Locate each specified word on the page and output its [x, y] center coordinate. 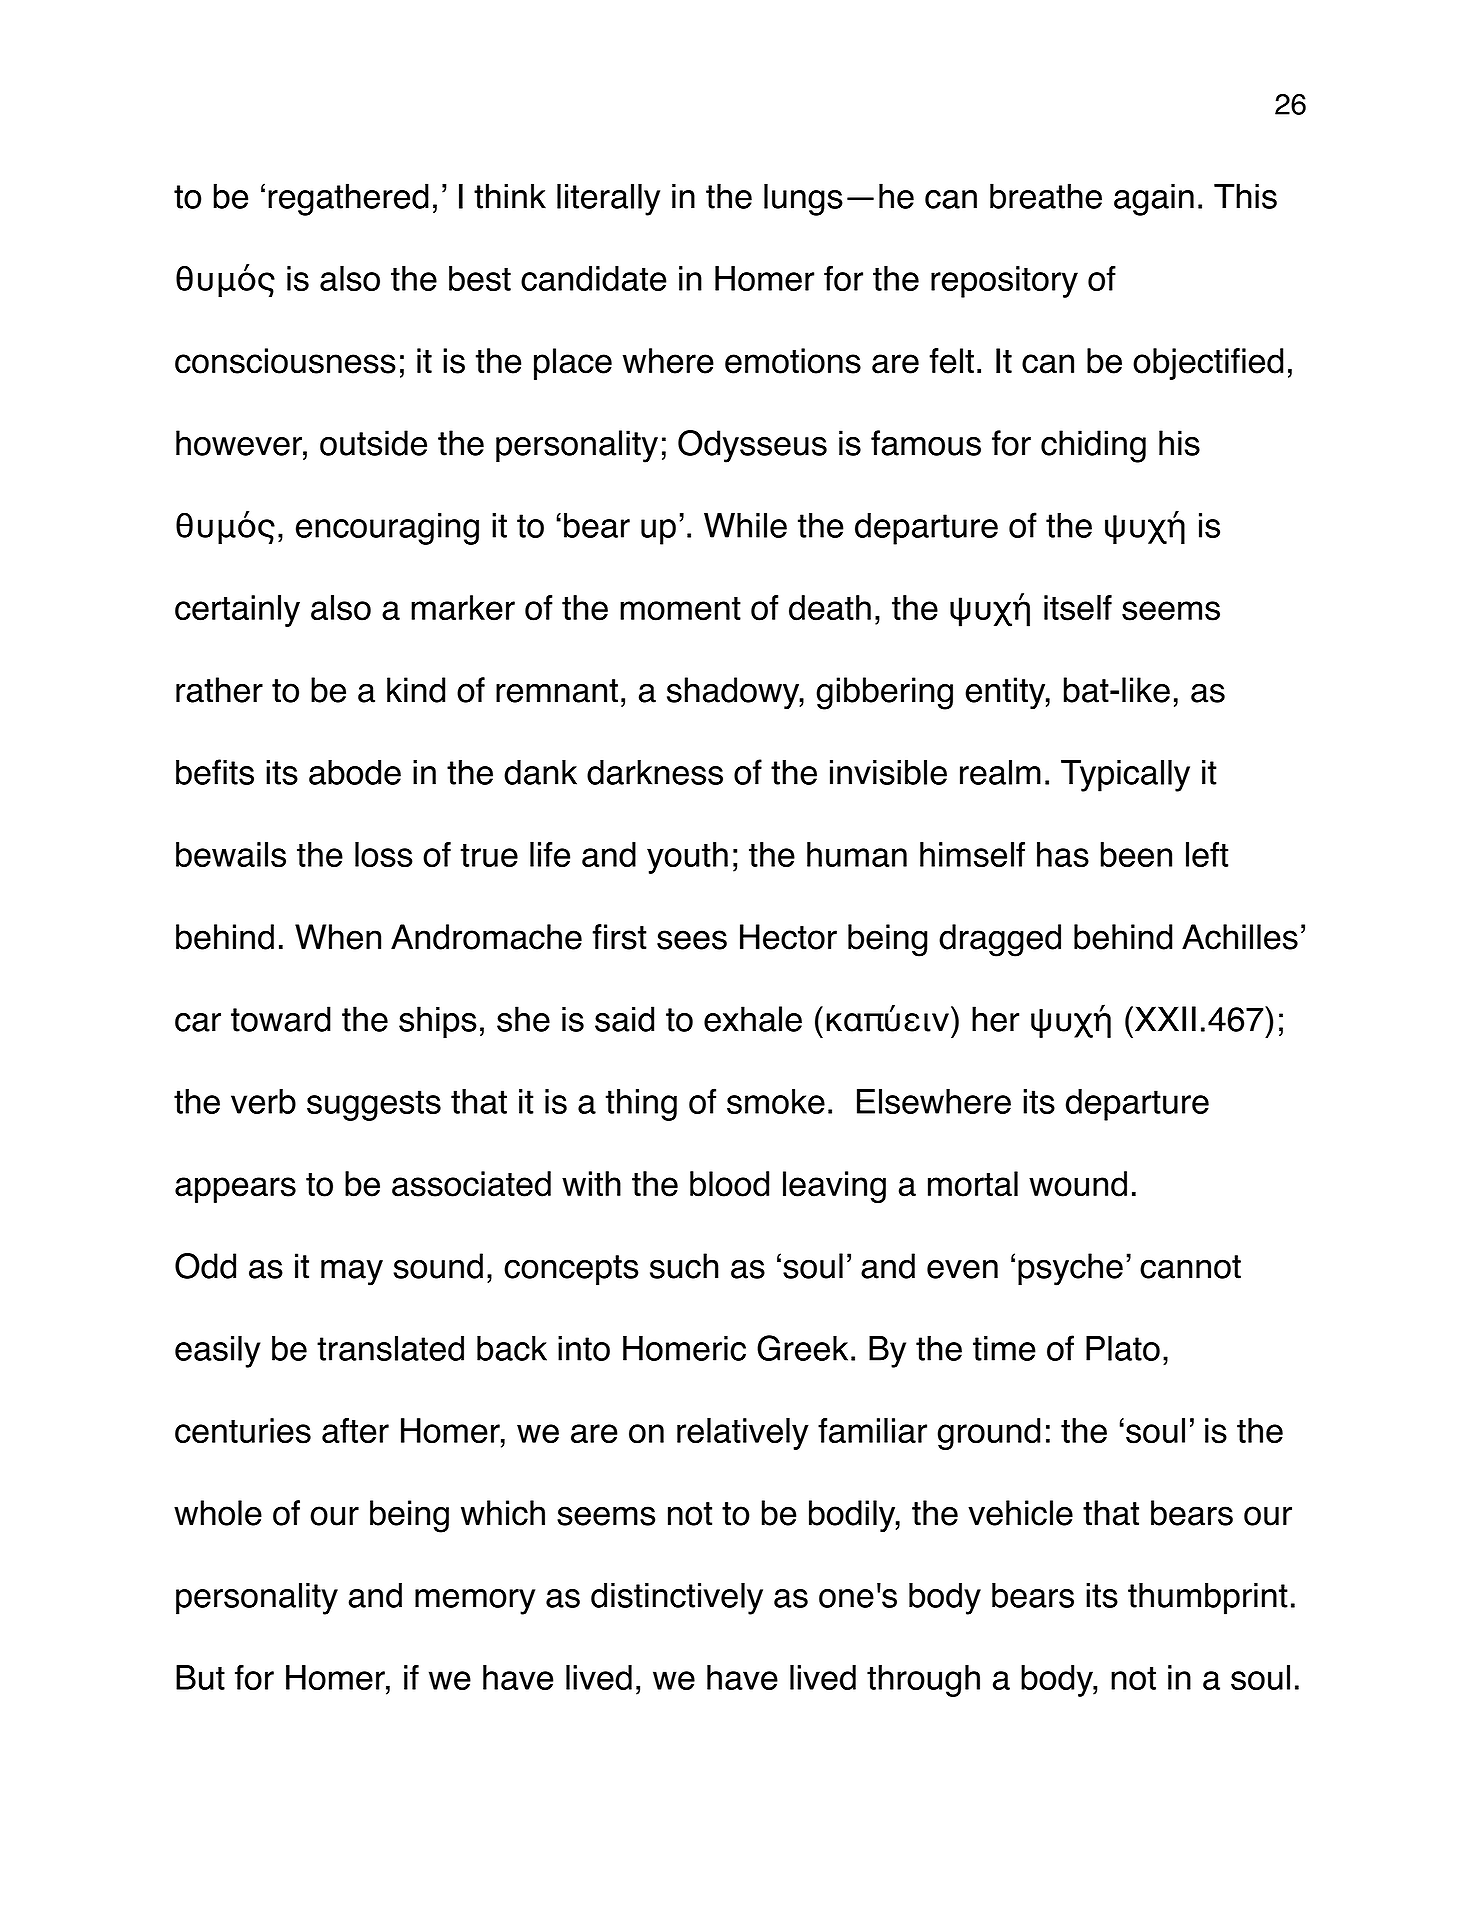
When [338, 937]
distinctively [677, 1598]
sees [692, 940]
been [1136, 854]
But [200, 1677]
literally [608, 200]
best [480, 278]
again [1154, 199]
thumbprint [1208, 1598]
